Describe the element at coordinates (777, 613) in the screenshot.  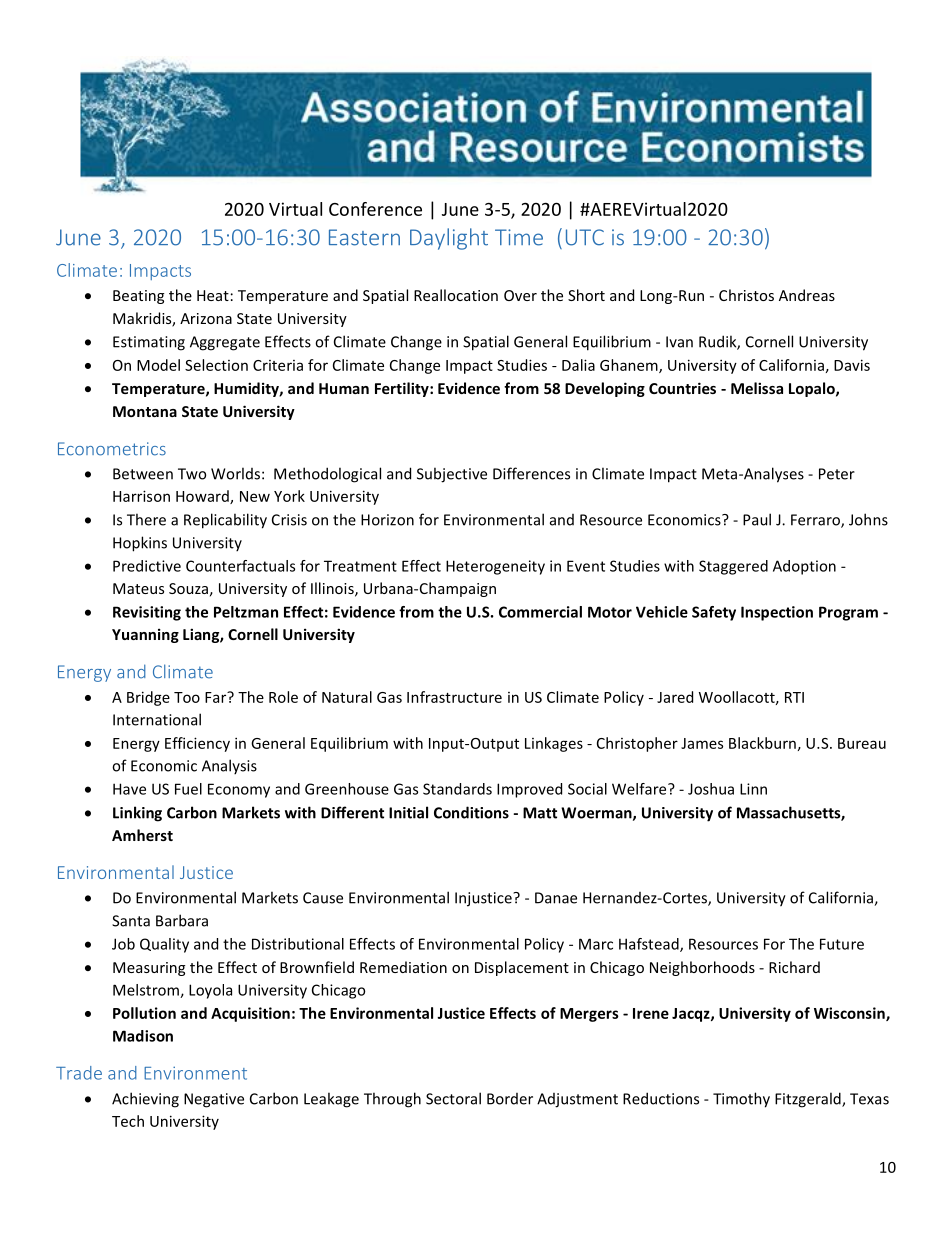
I see `Inspection` at that location.
